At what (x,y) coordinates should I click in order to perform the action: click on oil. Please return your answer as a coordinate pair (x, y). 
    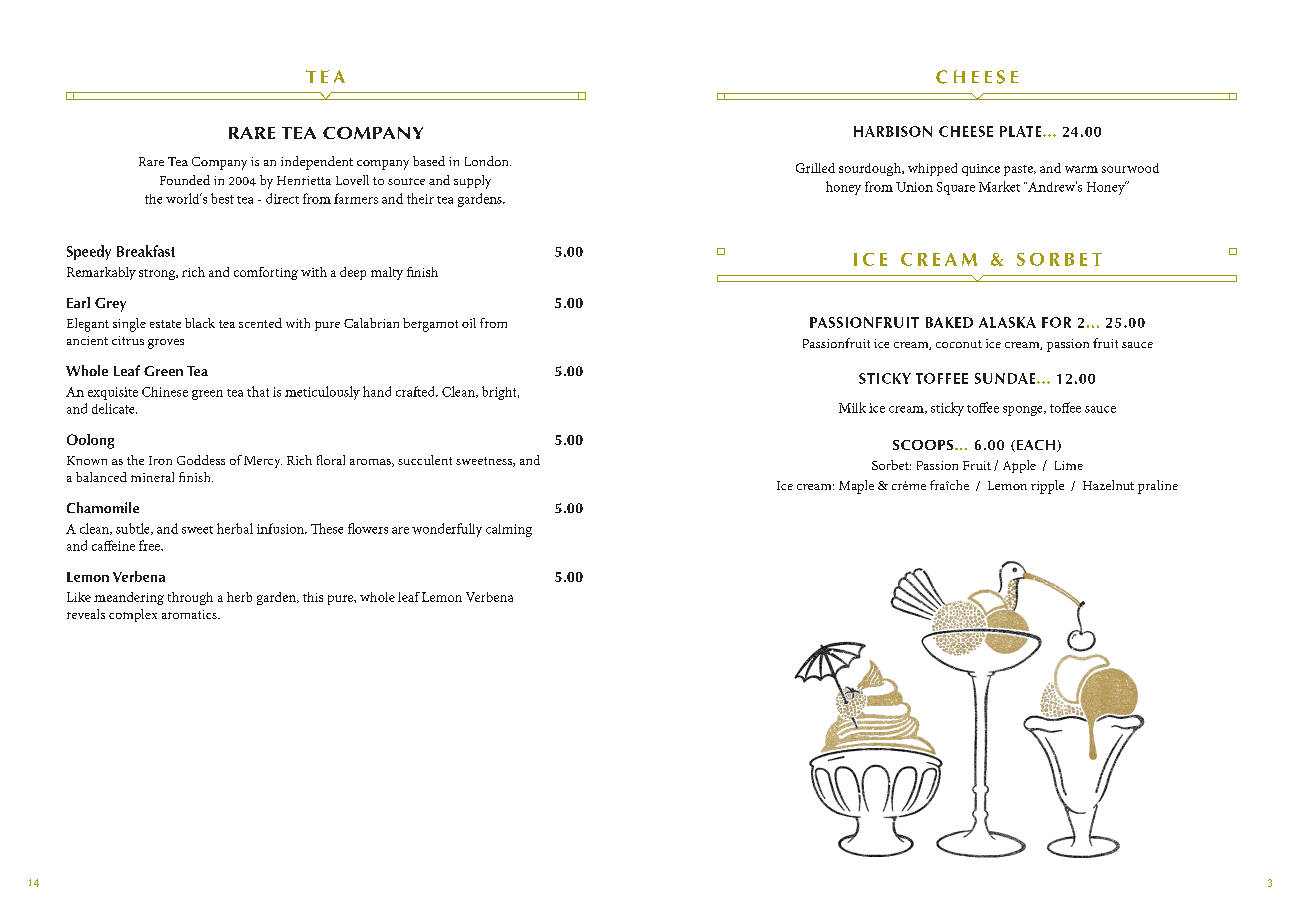
    Looking at the image, I should click on (469, 323).
